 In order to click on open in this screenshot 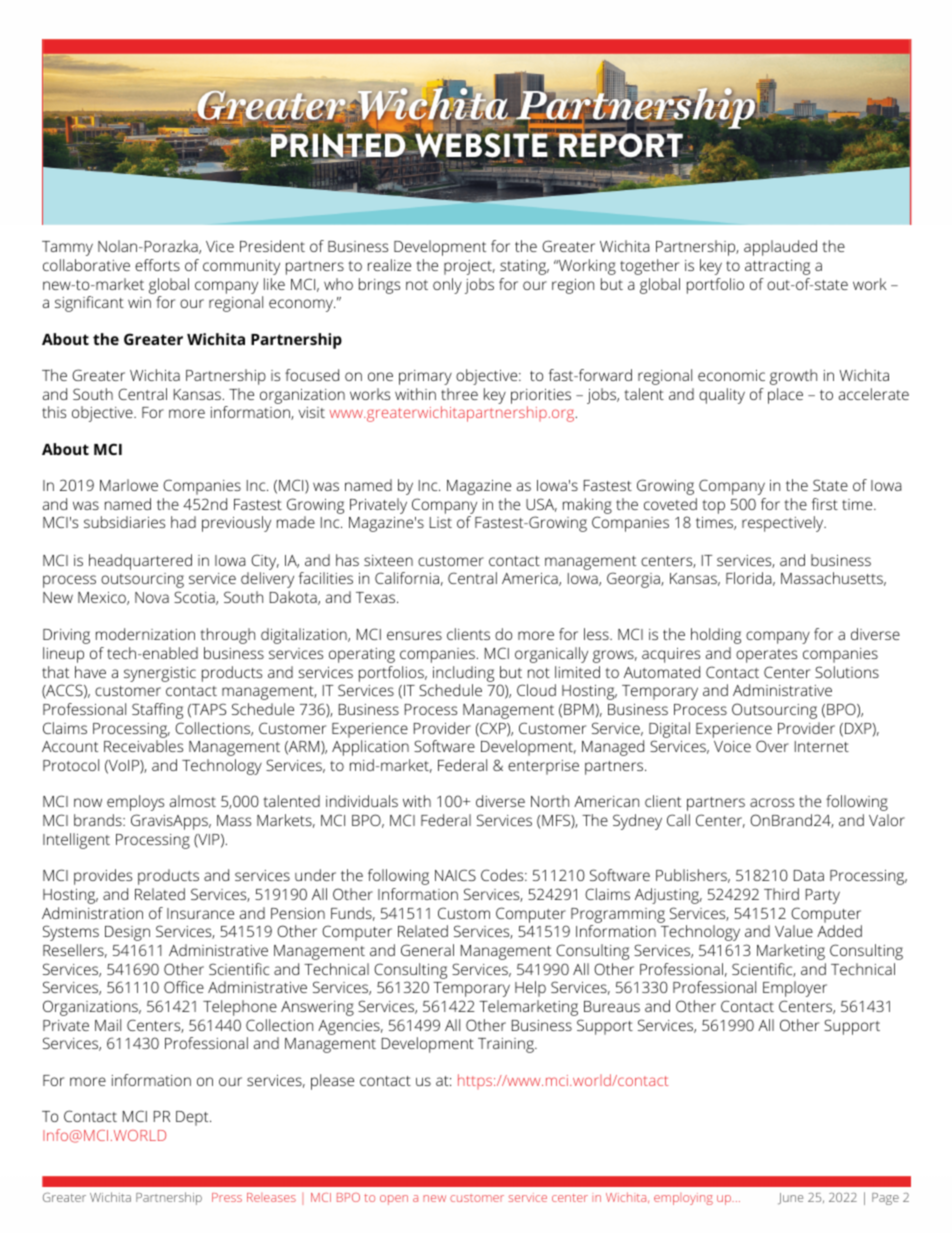, I will do `click(394, 1200)`.
